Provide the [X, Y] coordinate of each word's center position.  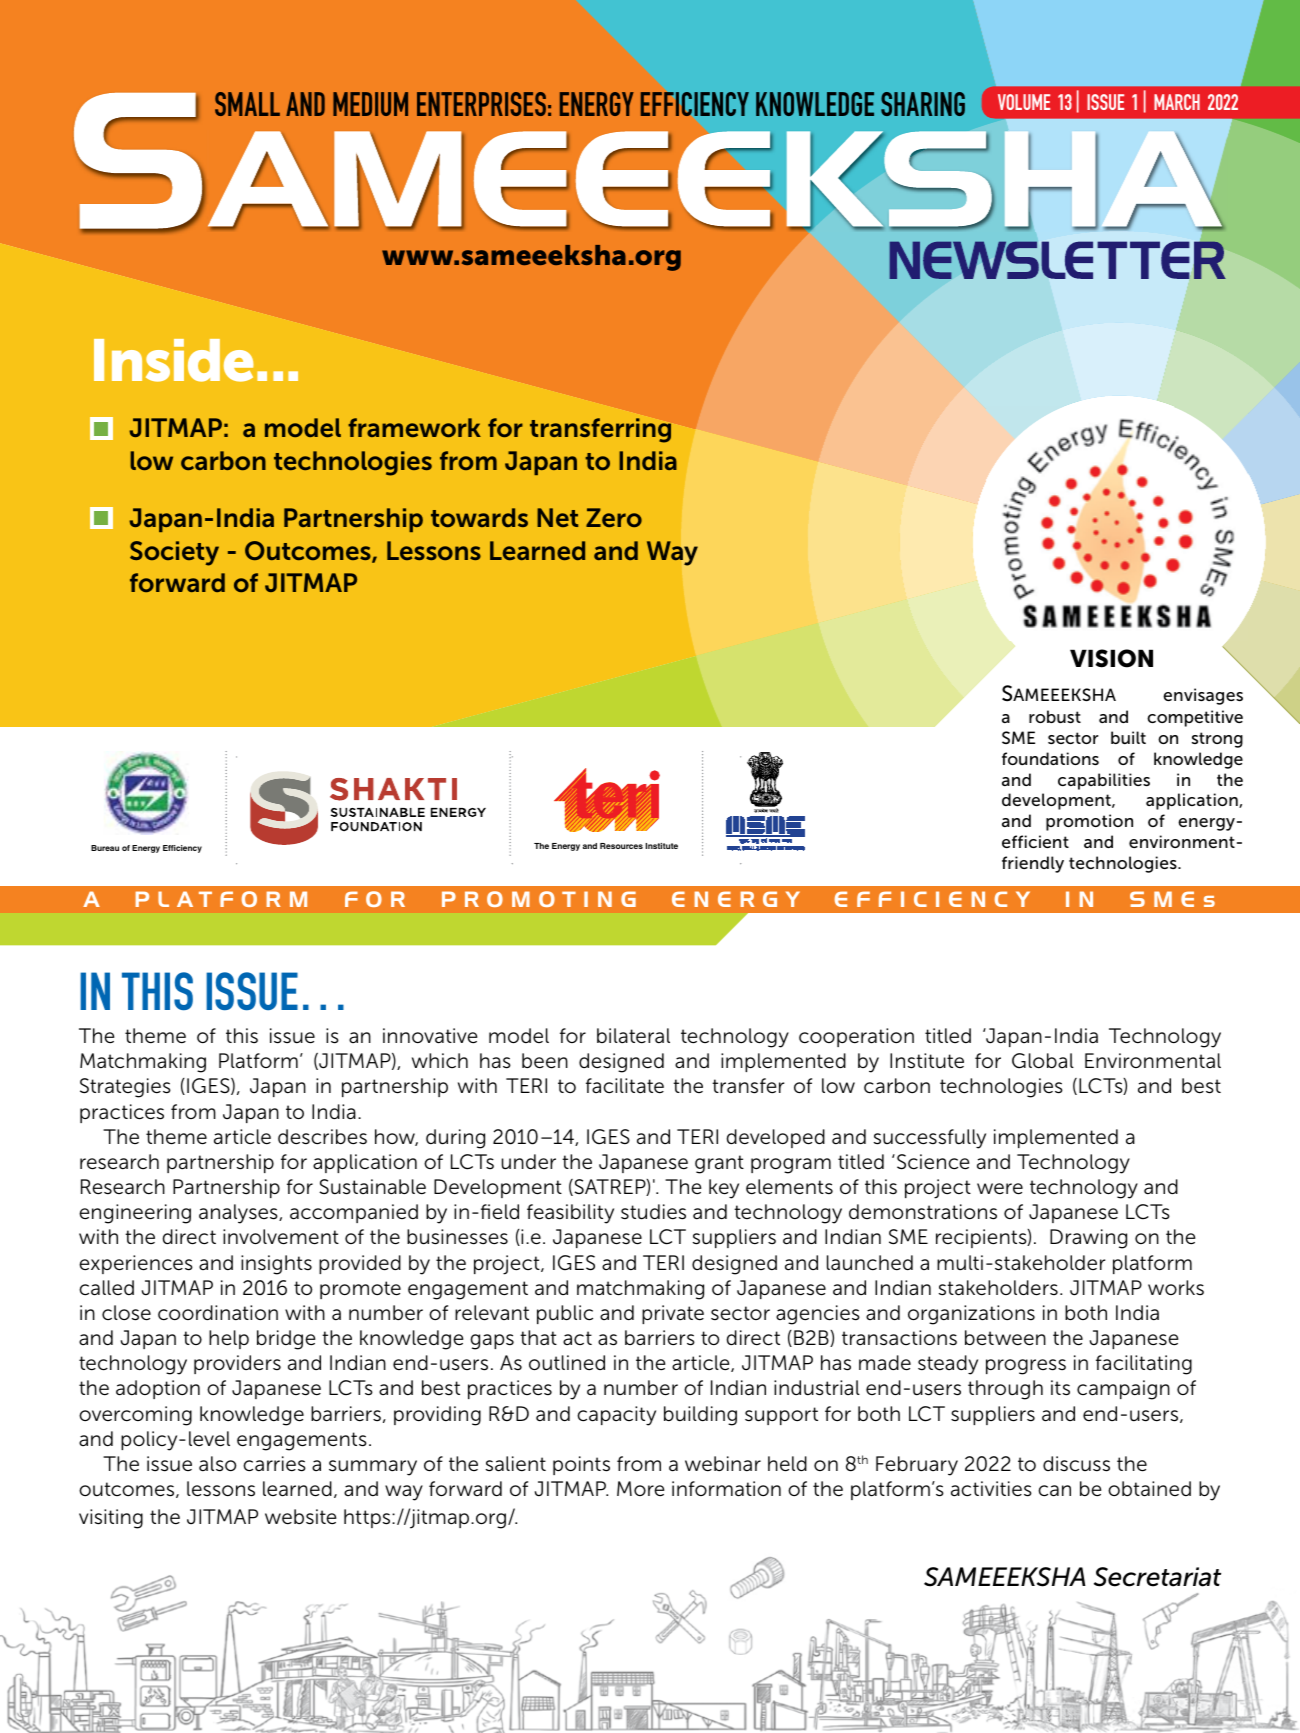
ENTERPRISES [481, 104]
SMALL [247, 104]
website [301, 1517]
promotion [1089, 822]
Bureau [105, 848]
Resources [621, 846]
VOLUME [1024, 102]
